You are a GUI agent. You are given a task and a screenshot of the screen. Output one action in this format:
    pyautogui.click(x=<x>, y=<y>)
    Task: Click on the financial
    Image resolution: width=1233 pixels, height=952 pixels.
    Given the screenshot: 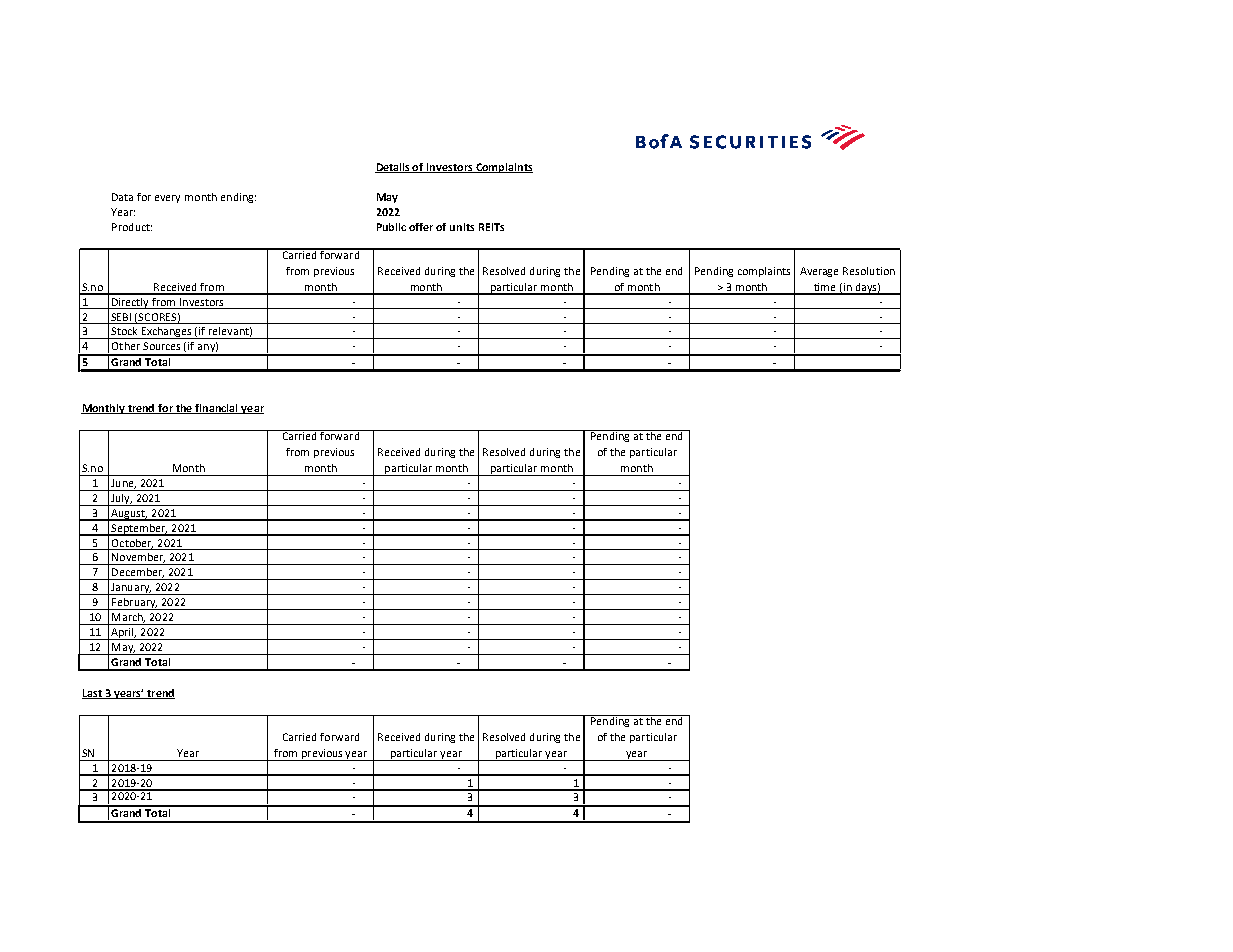 What is the action you would take?
    pyautogui.click(x=217, y=409)
